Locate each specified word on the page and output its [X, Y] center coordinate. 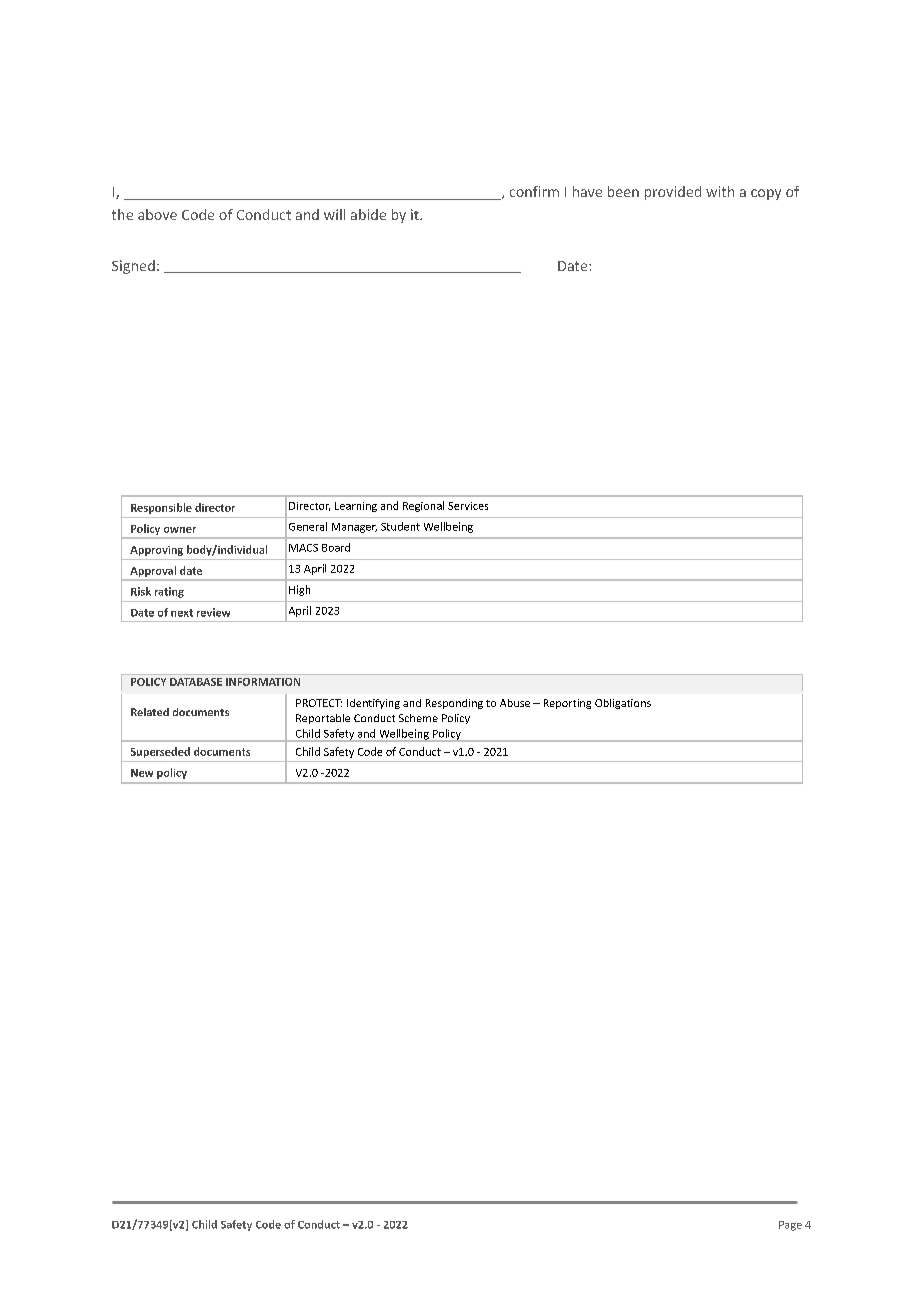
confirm [534, 191]
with [720, 191]
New [142, 773]
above [157, 214]
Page [790, 1226]
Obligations [623, 704]
